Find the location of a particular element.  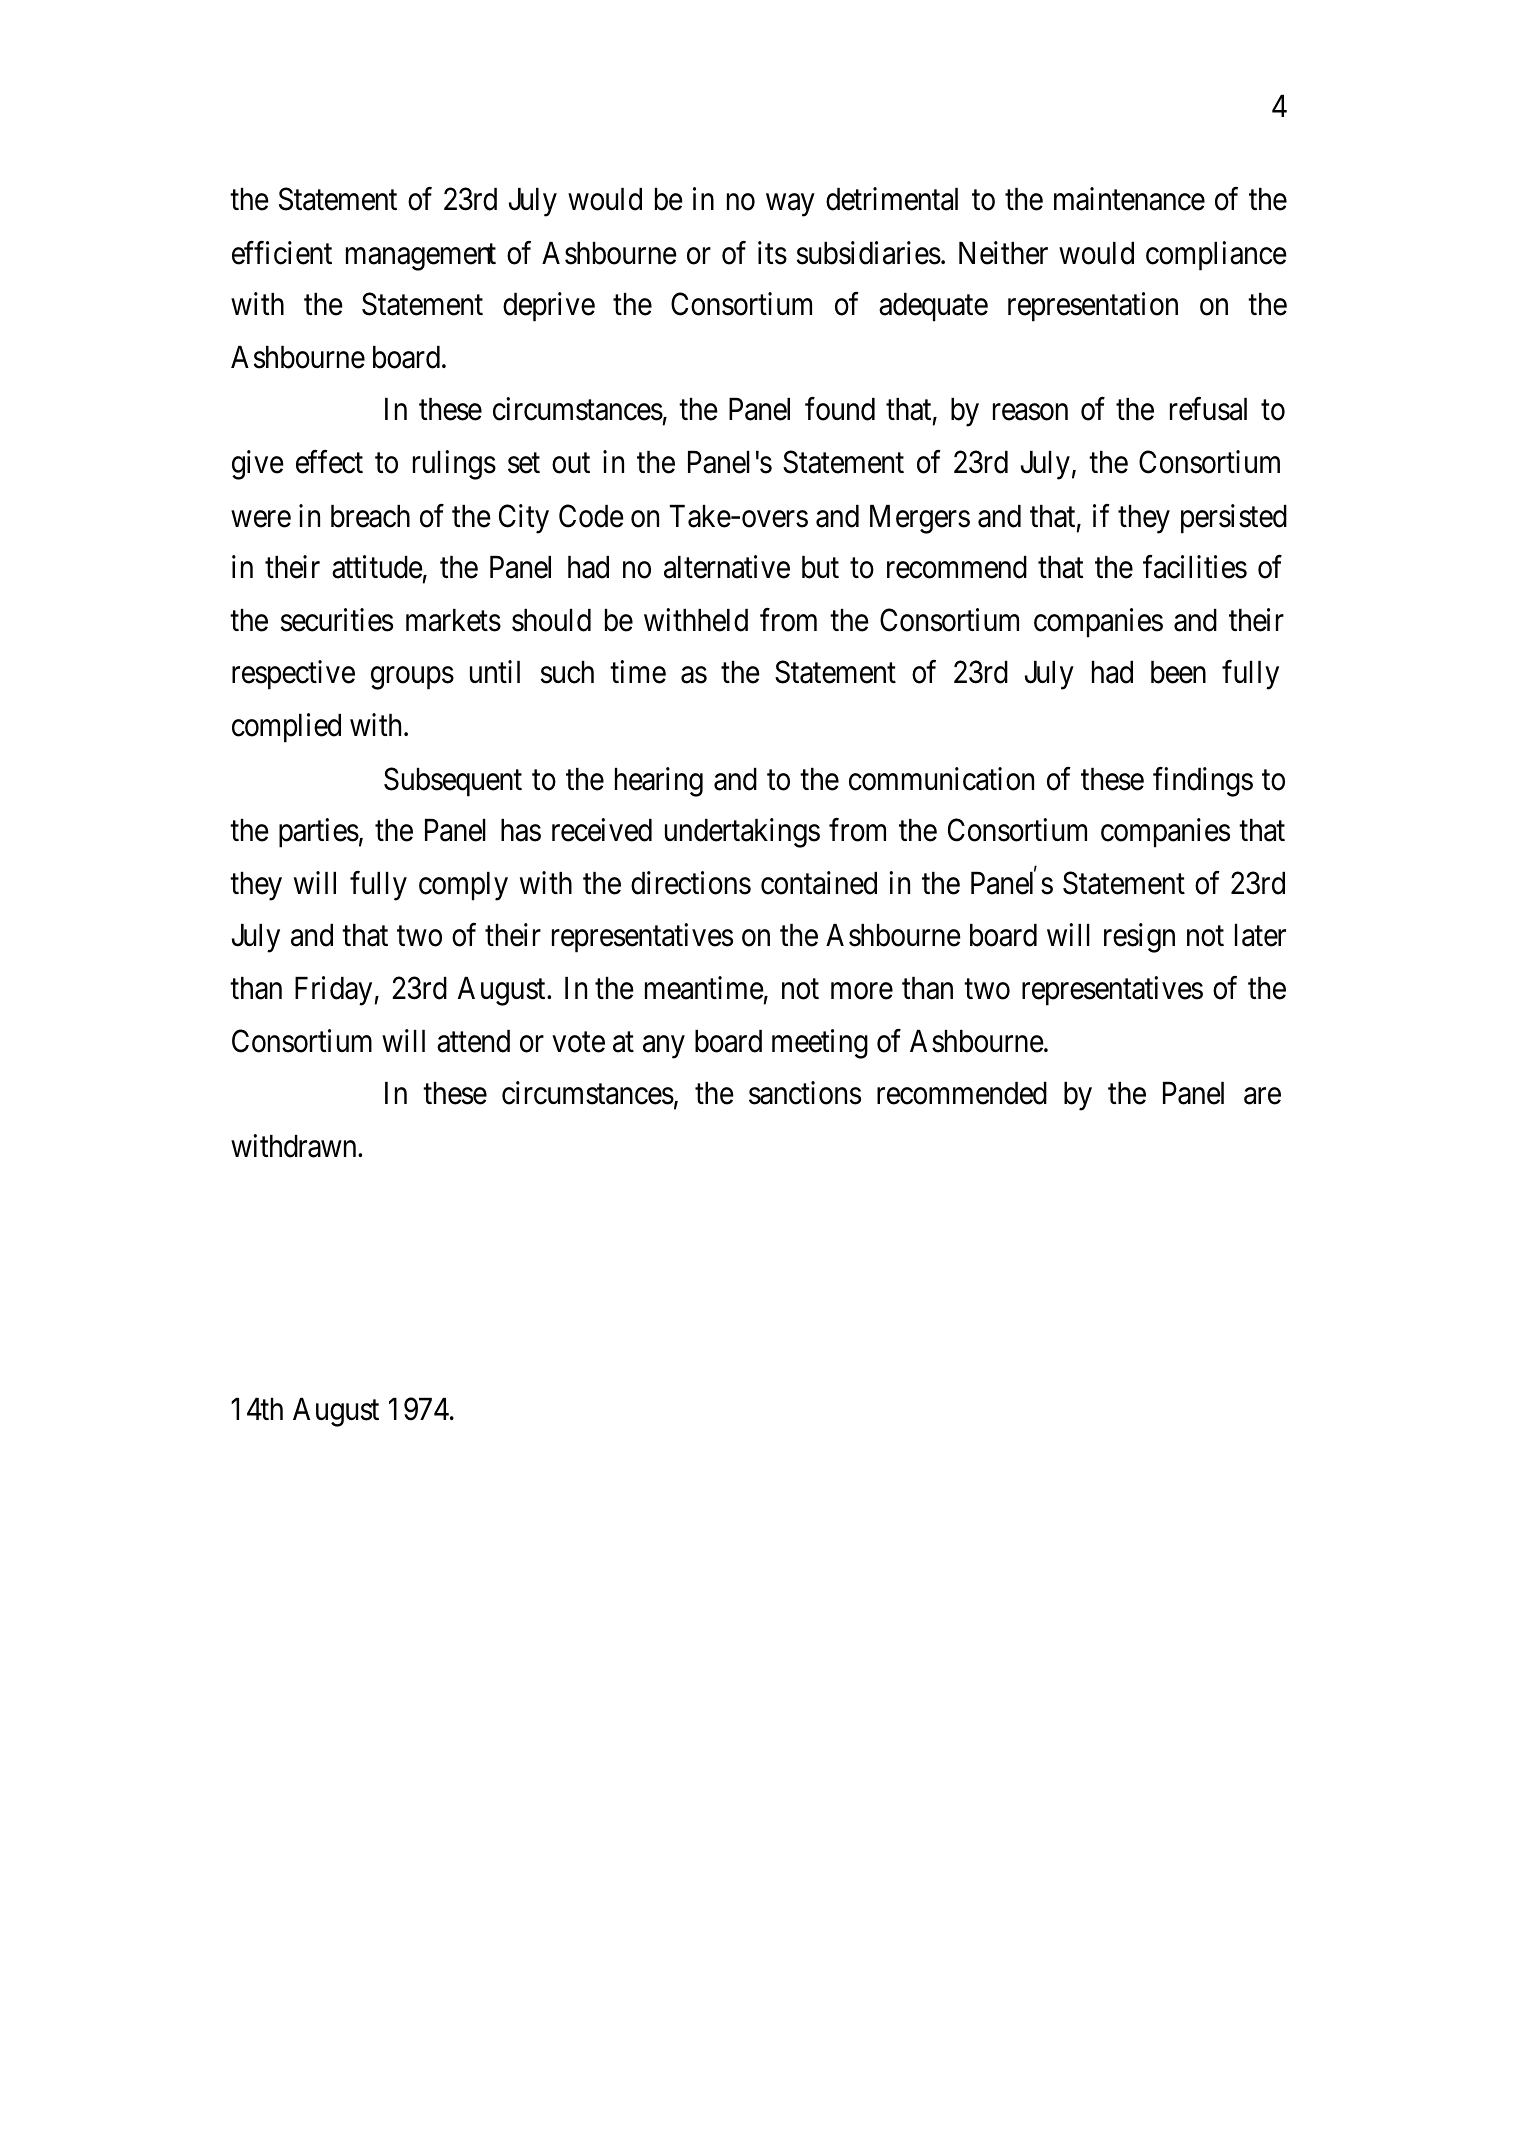

are is located at coordinates (1262, 1096).
